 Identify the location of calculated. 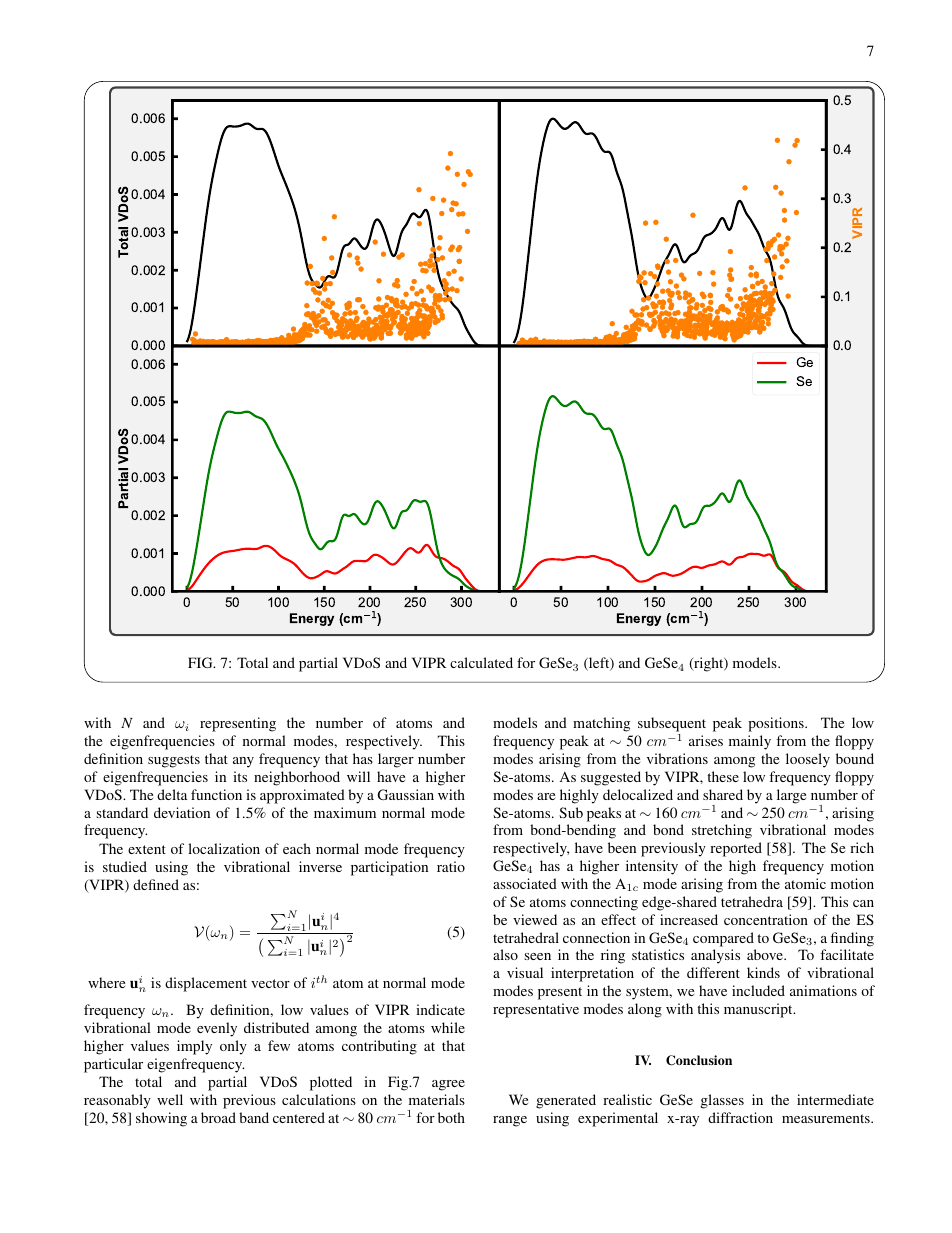
(481, 662).
